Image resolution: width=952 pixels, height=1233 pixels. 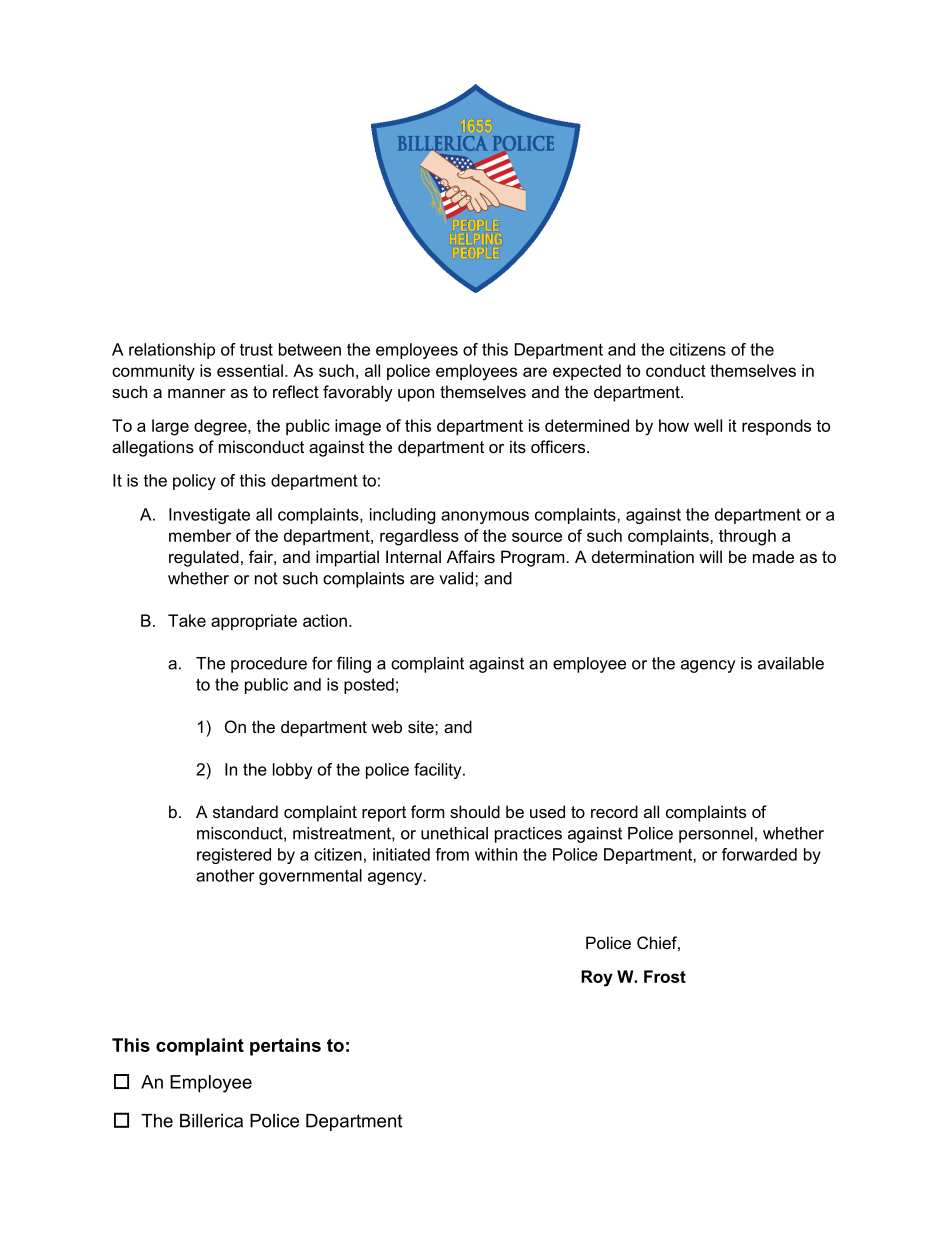 What do you see at coordinates (250, 370) in the document?
I see `essential` at bounding box center [250, 370].
